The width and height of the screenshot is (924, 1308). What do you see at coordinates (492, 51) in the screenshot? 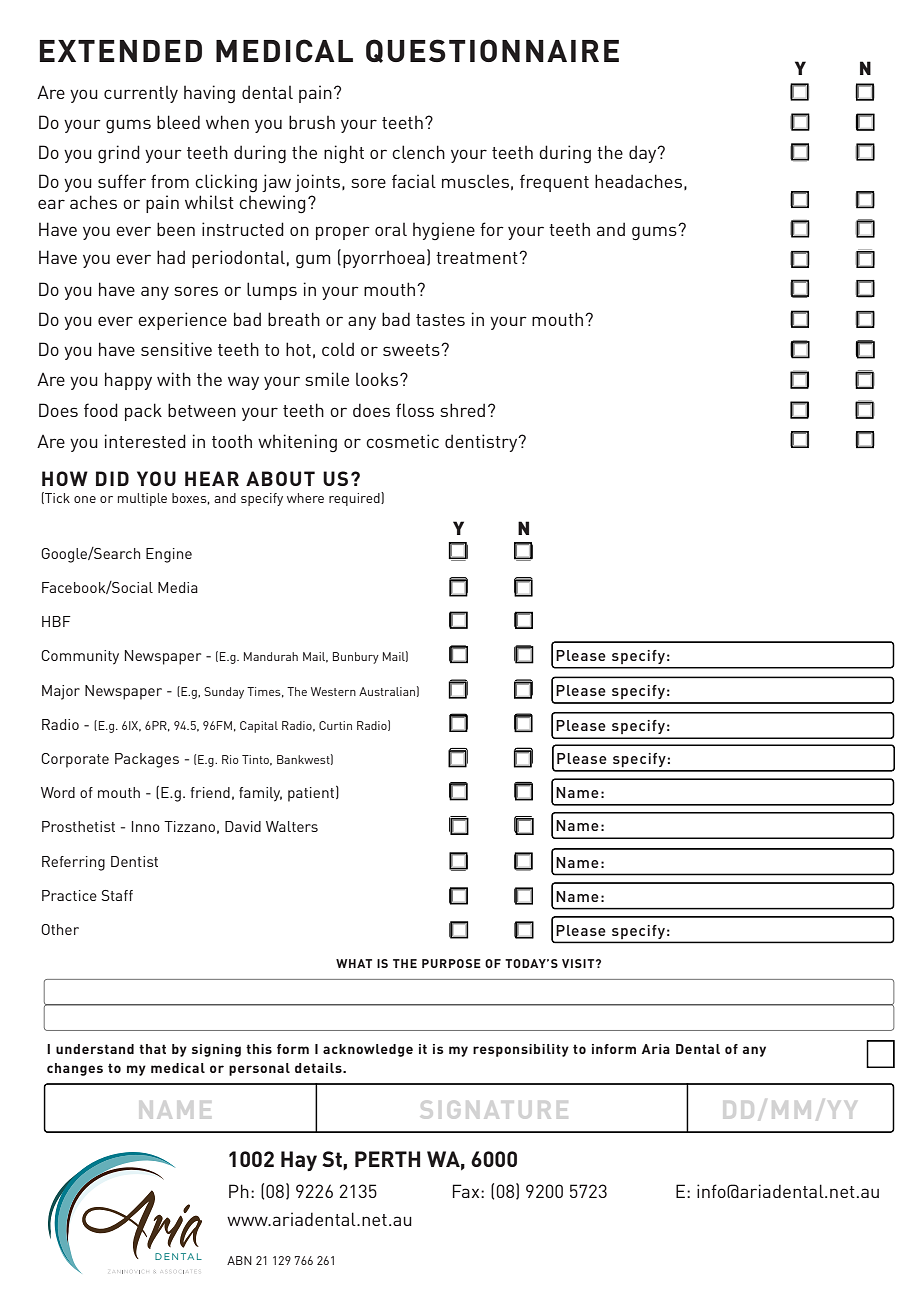
I see `QUESTIONNAIRE` at bounding box center [492, 51].
